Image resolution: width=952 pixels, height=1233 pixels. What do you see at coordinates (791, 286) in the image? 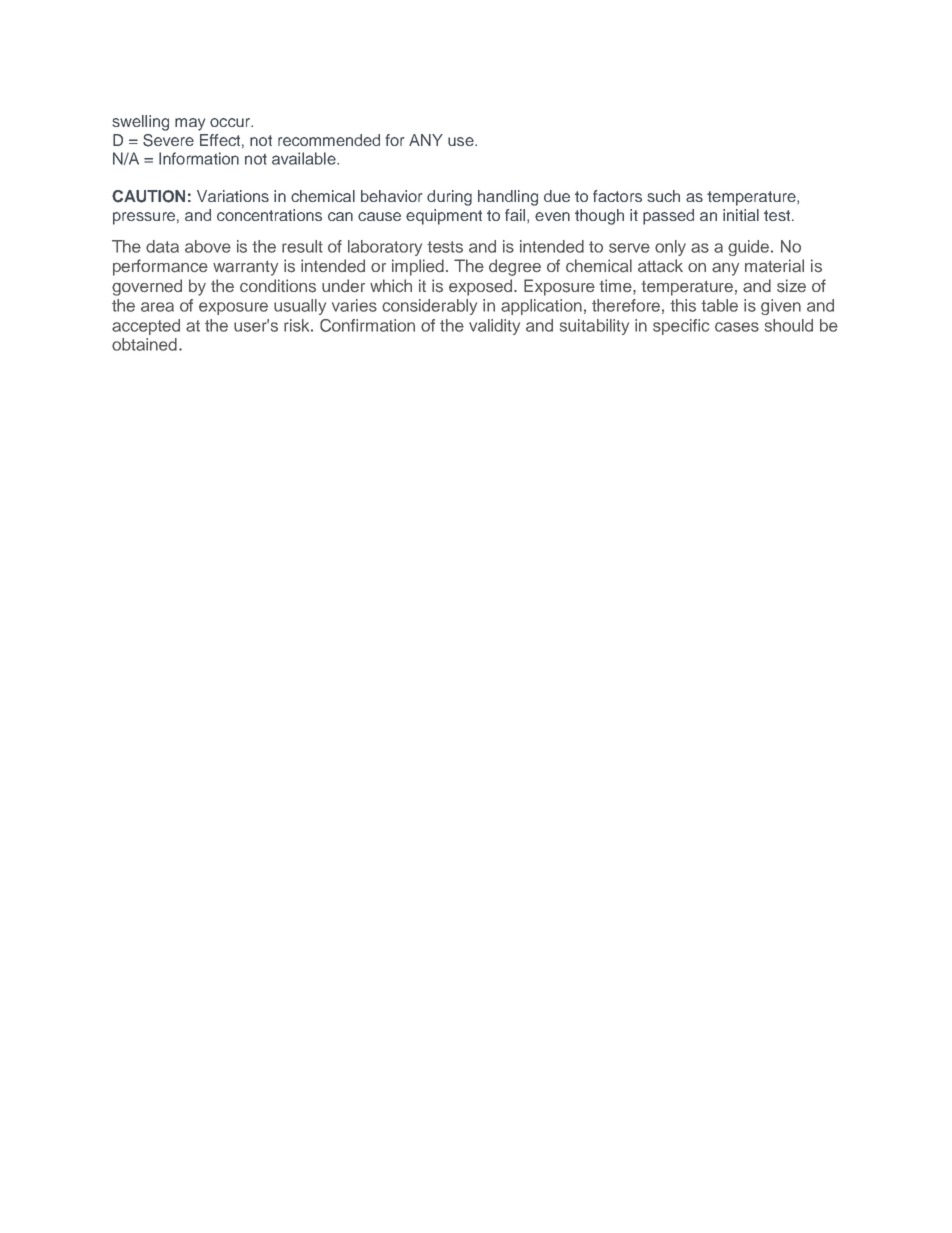
I see `size` at bounding box center [791, 286].
